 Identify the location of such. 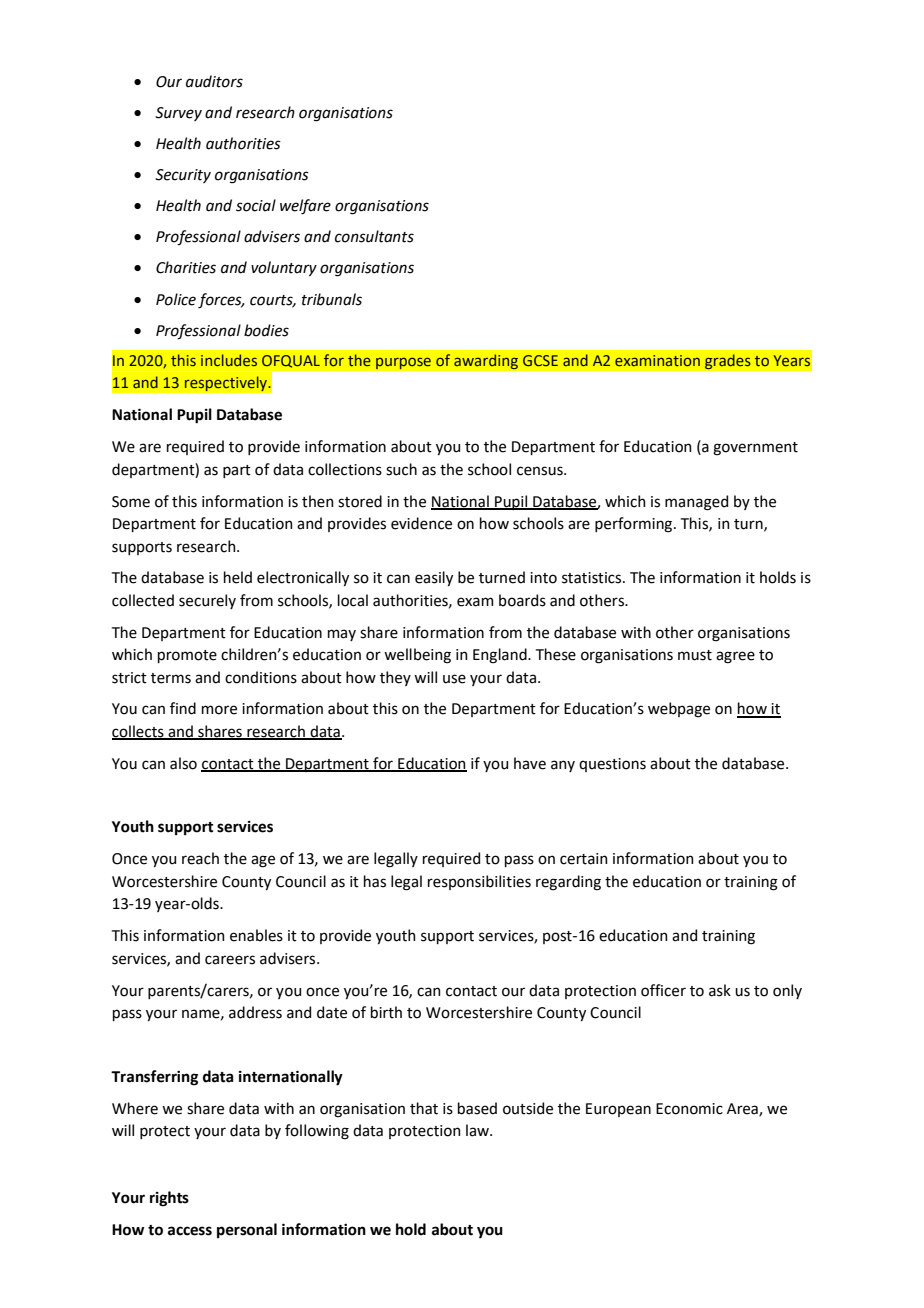
(401, 469).
